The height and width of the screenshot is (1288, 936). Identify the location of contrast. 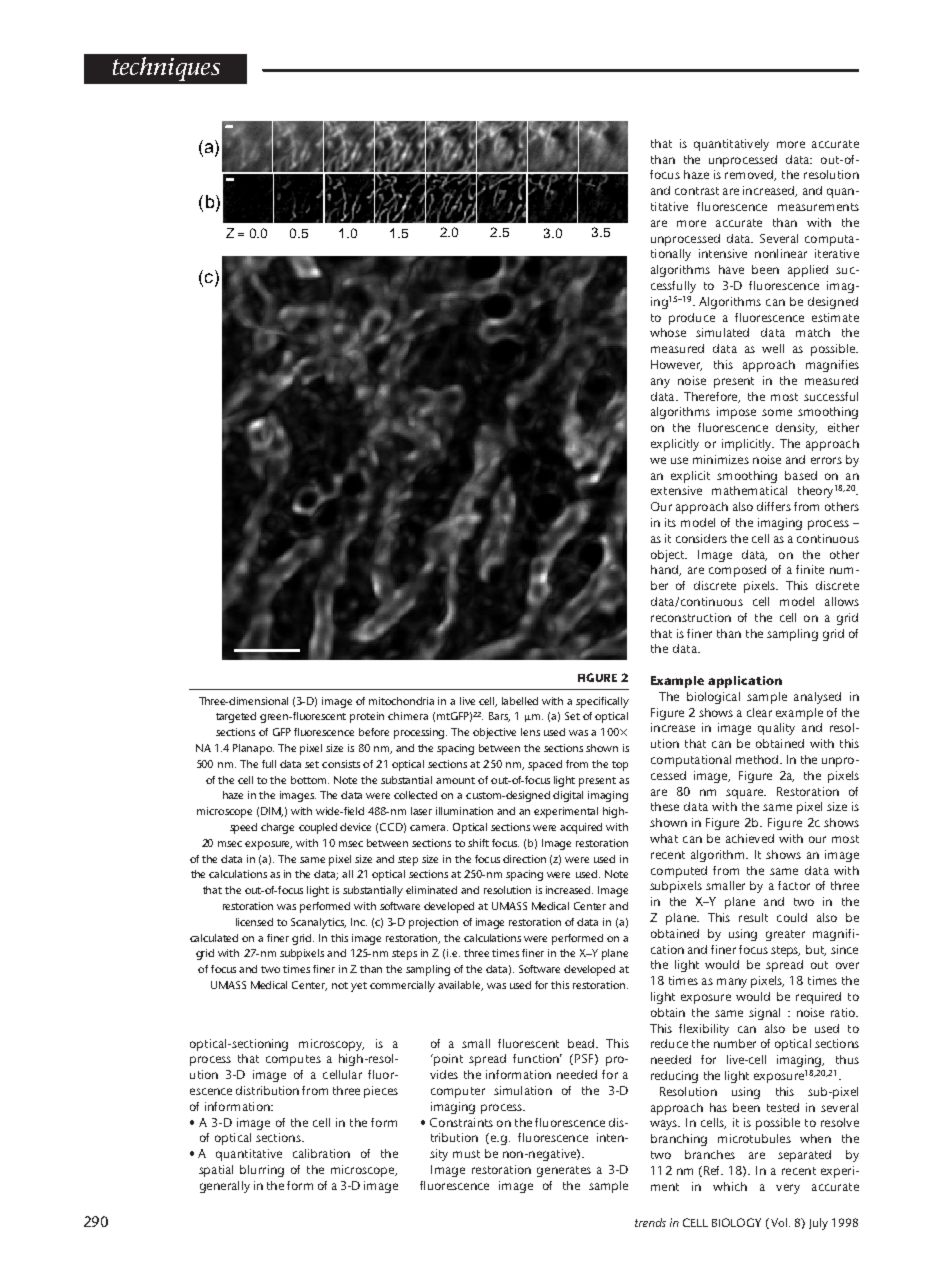
(697, 191).
